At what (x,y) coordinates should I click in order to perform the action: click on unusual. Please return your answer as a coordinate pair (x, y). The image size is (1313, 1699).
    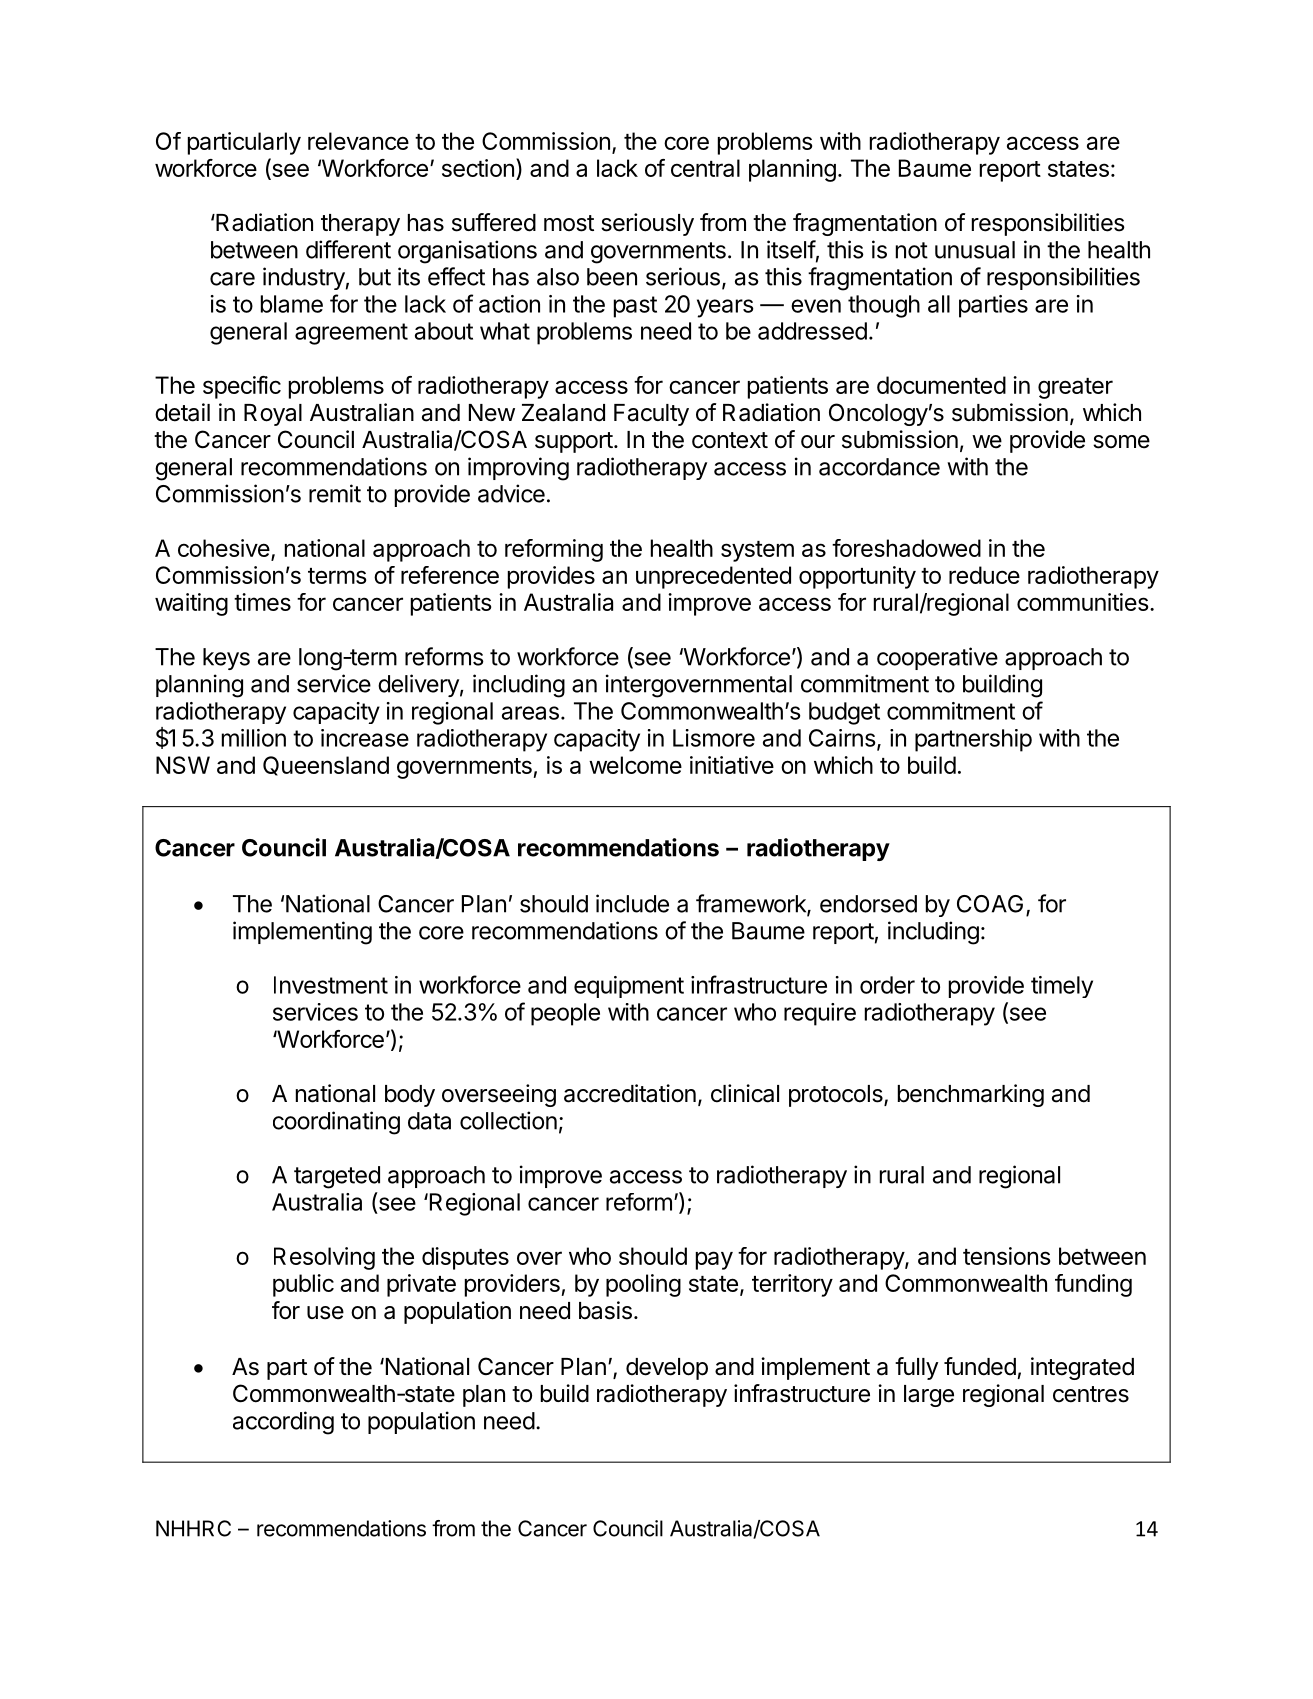
    Looking at the image, I should click on (975, 250).
